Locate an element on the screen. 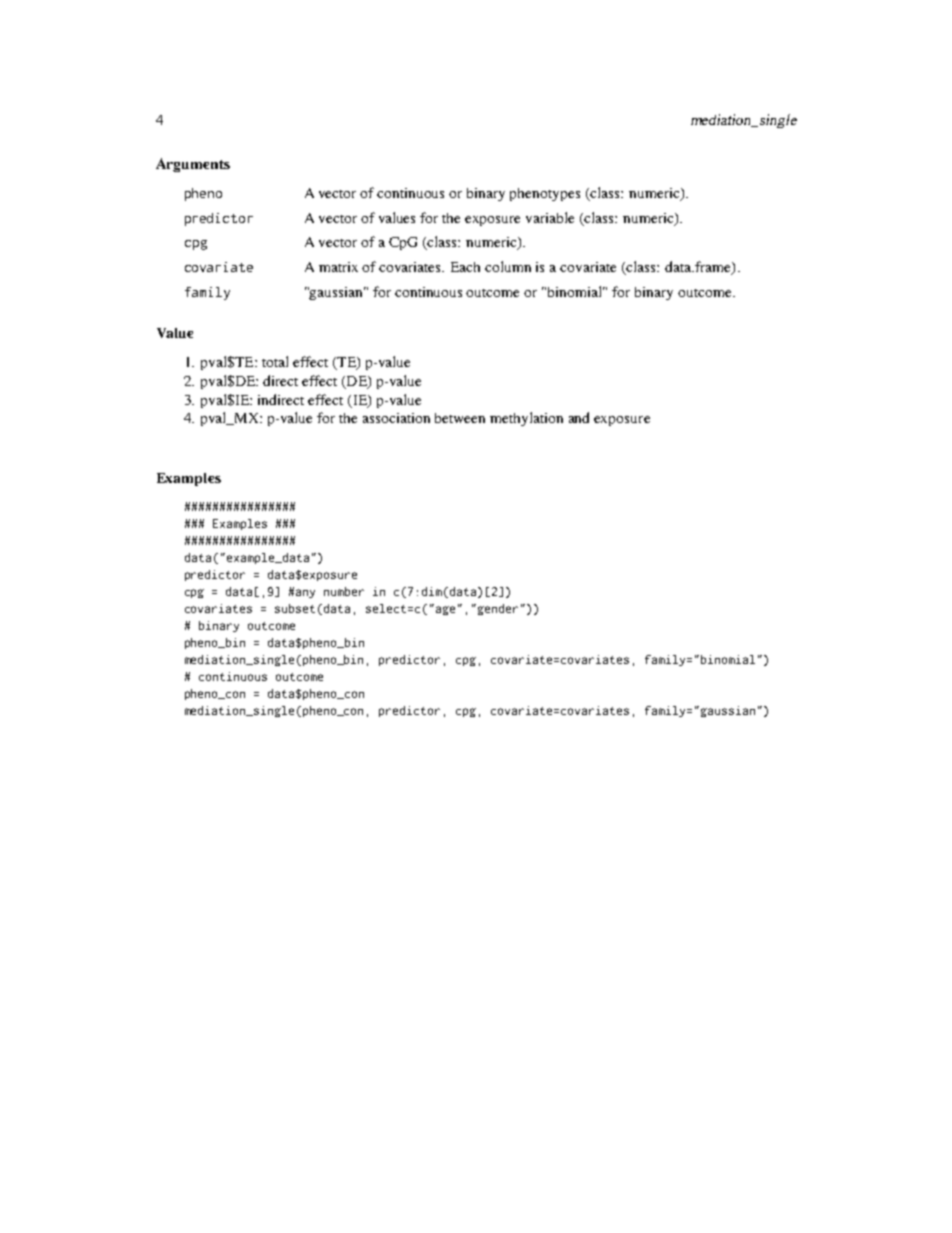 The width and height of the screenshot is (952, 1233). total is located at coordinates (275, 361).
